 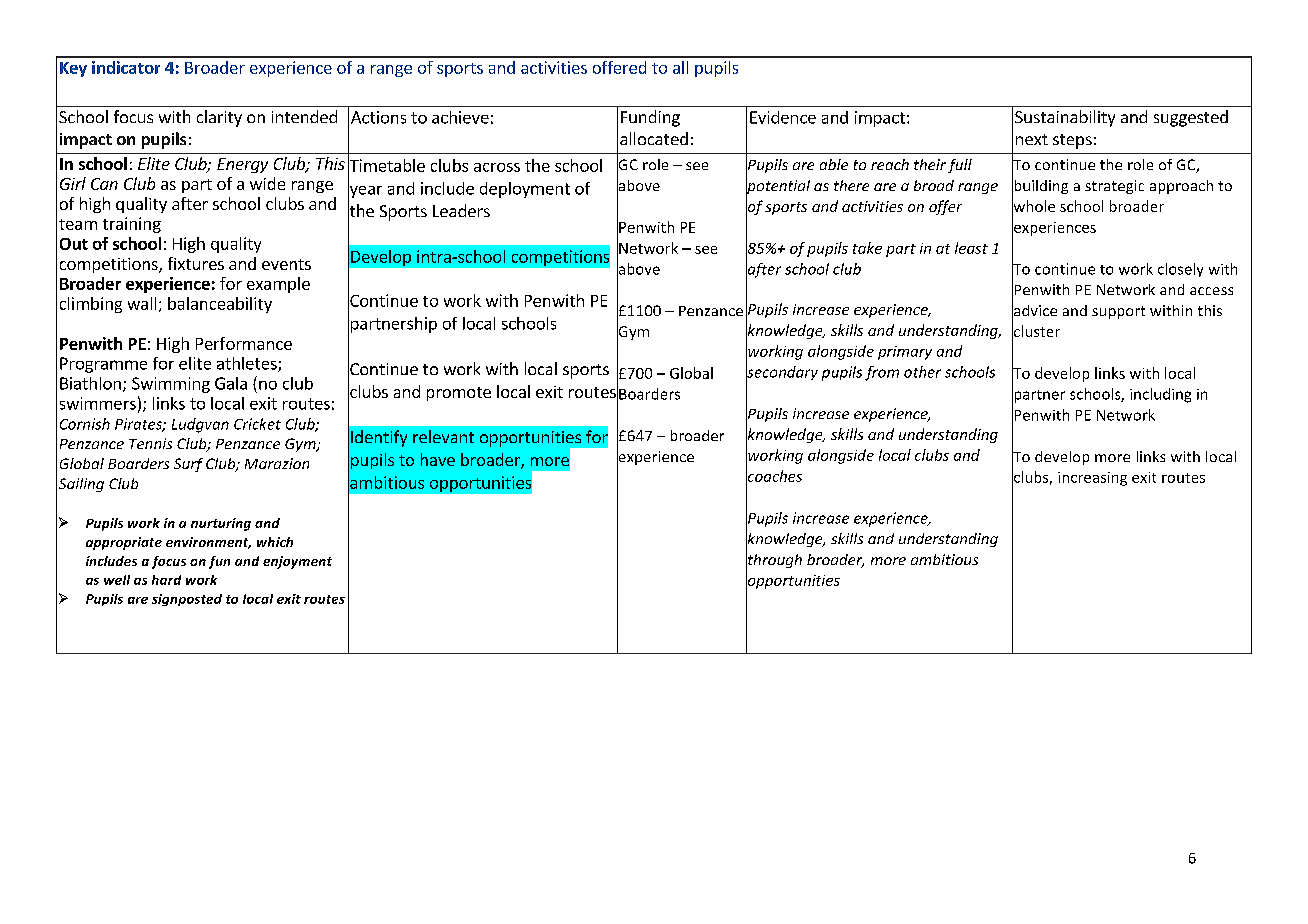 I want to click on least, so click(x=971, y=248).
